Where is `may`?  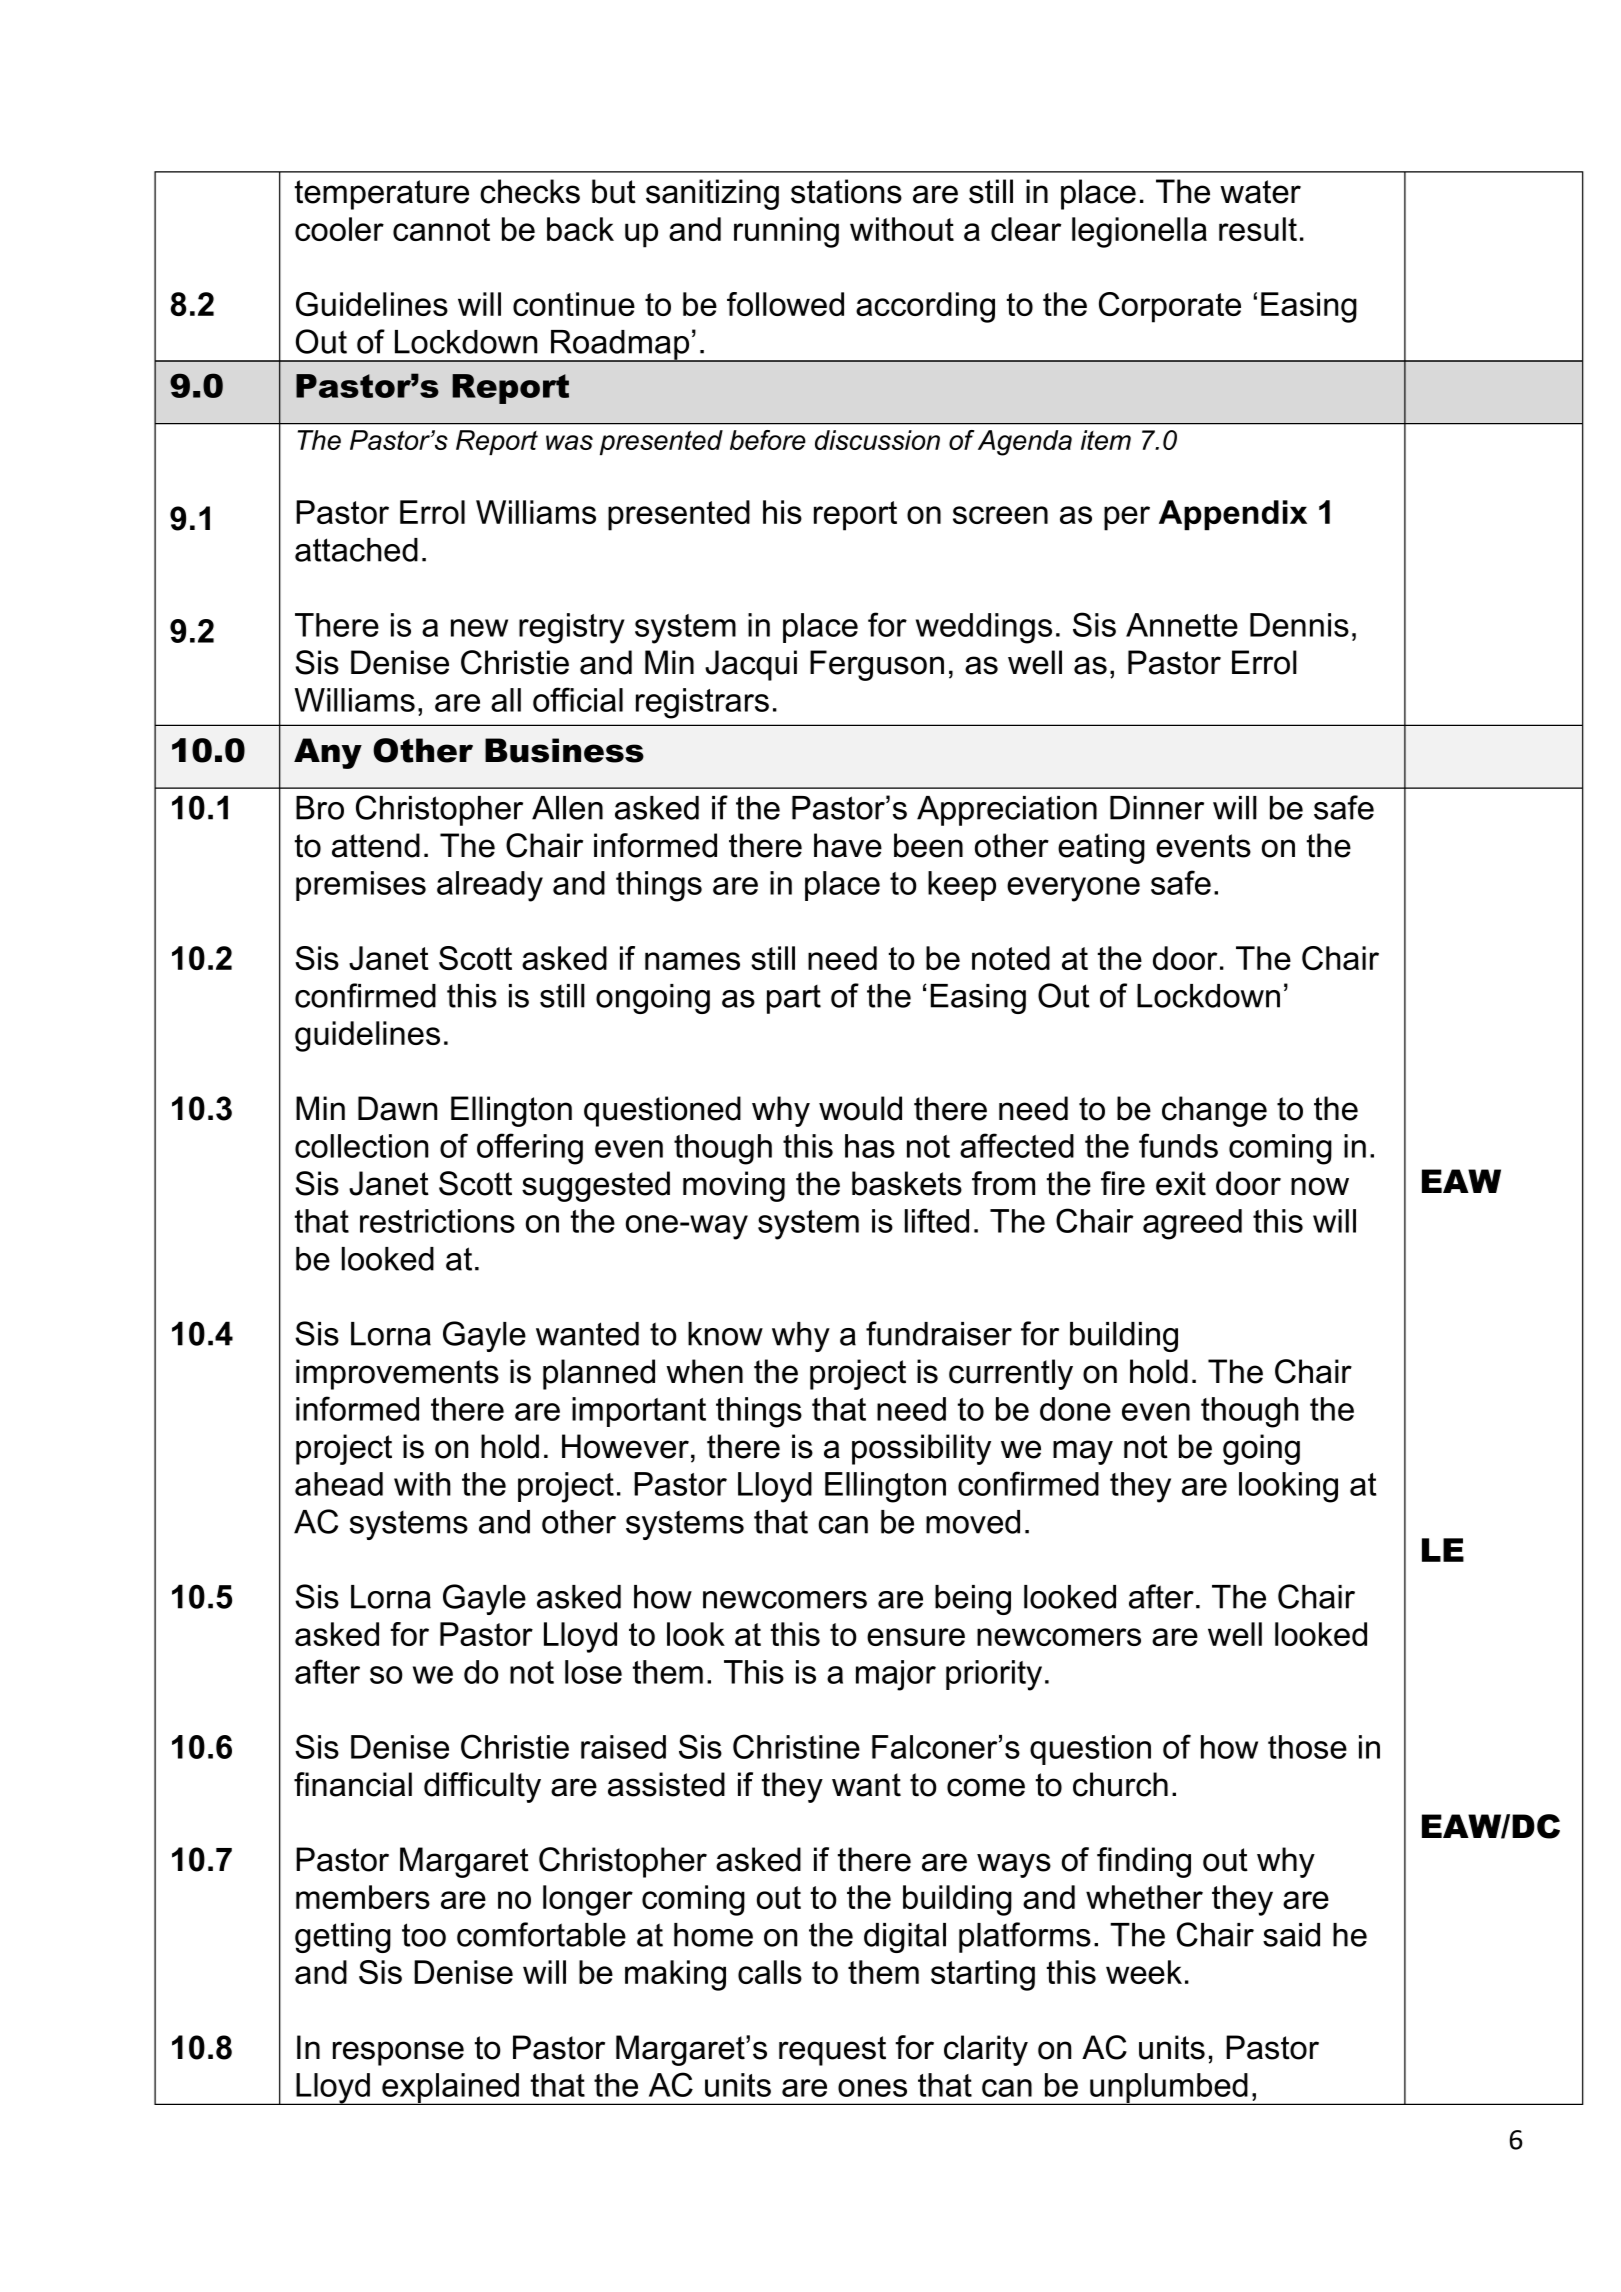
may is located at coordinates (1083, 1452).
